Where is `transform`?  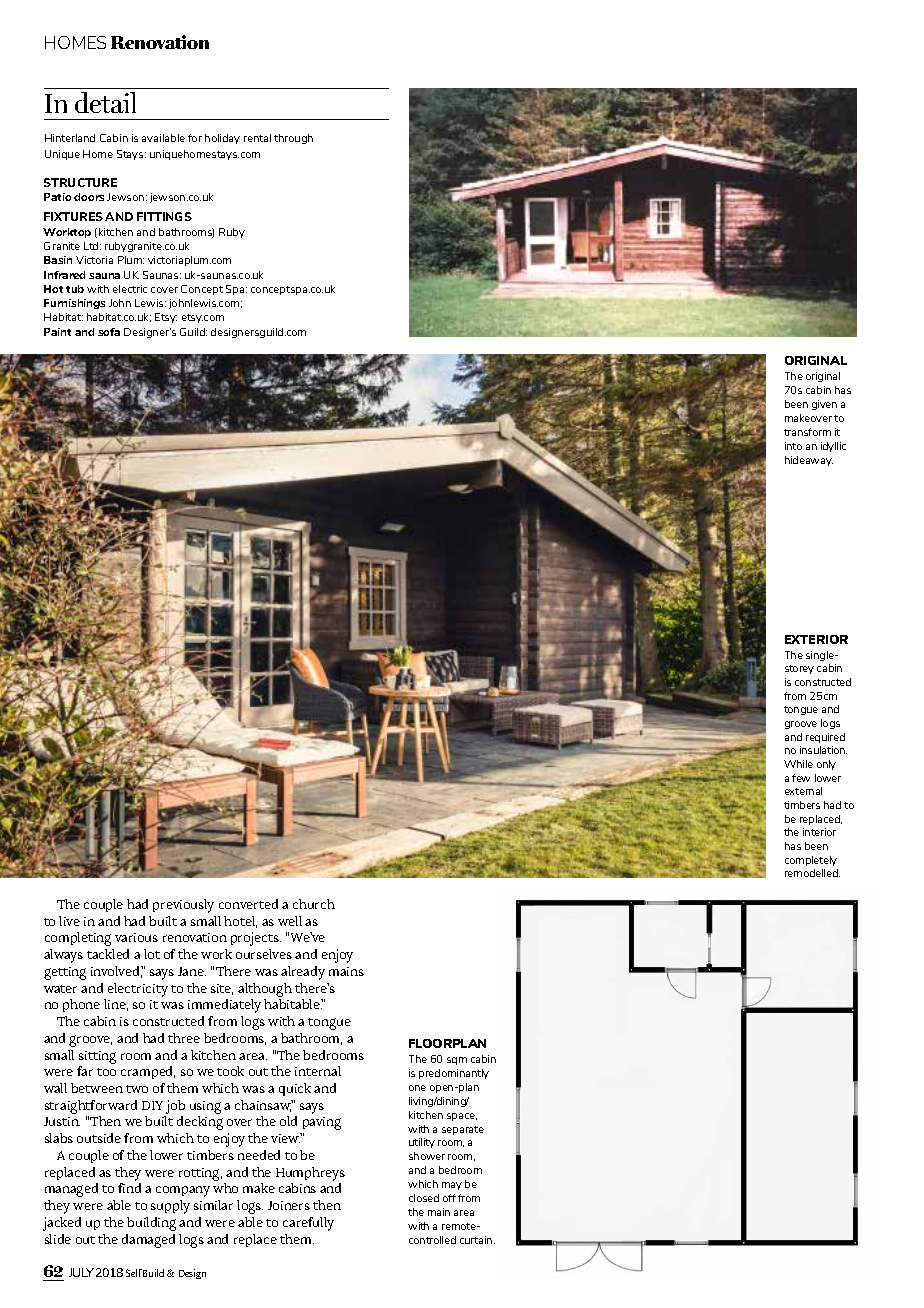
transform is located at coordinates (807, 432).
